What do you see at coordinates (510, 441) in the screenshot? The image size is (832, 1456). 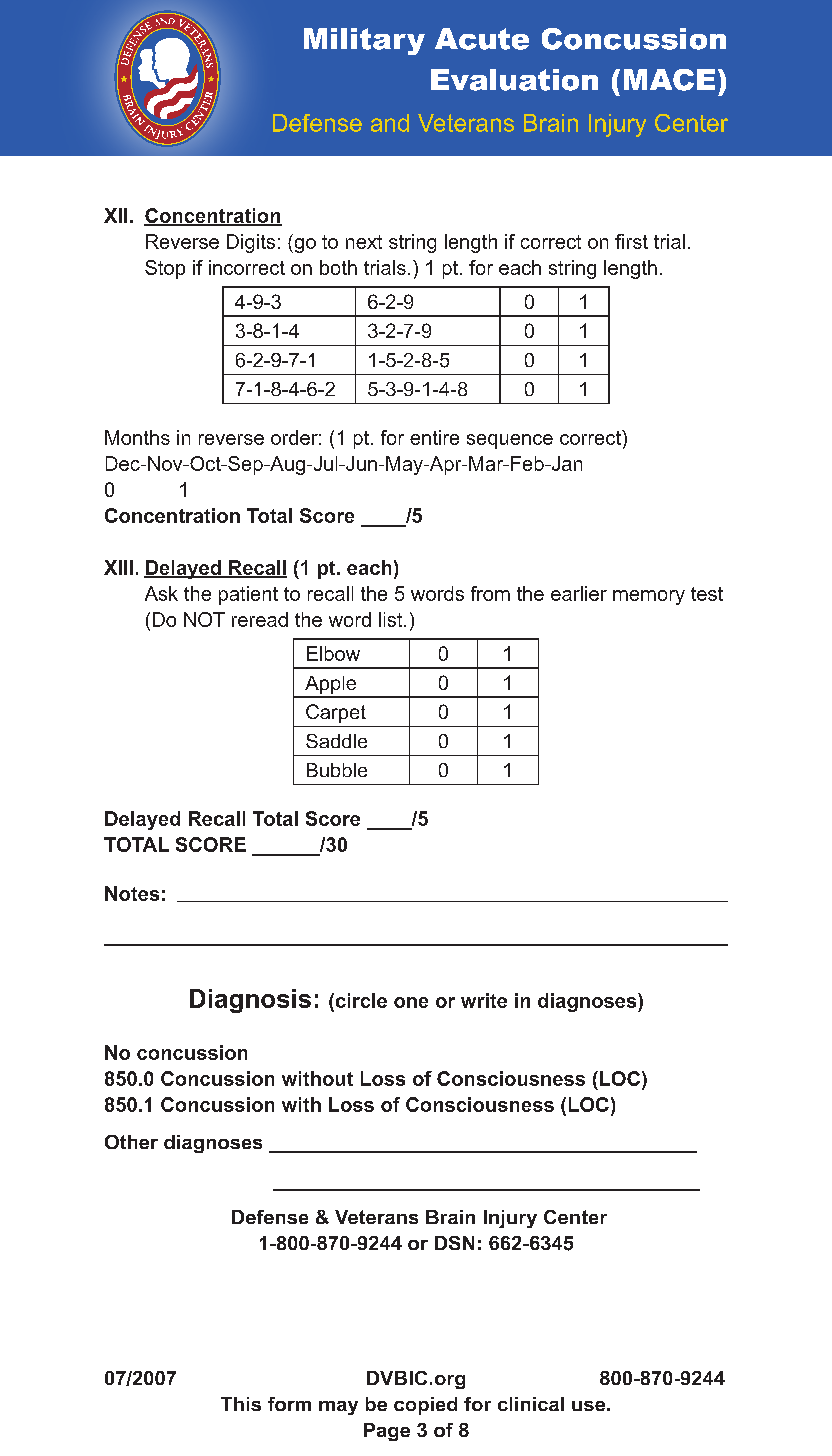 I see `sequence` at bounding box center [510, 441].
